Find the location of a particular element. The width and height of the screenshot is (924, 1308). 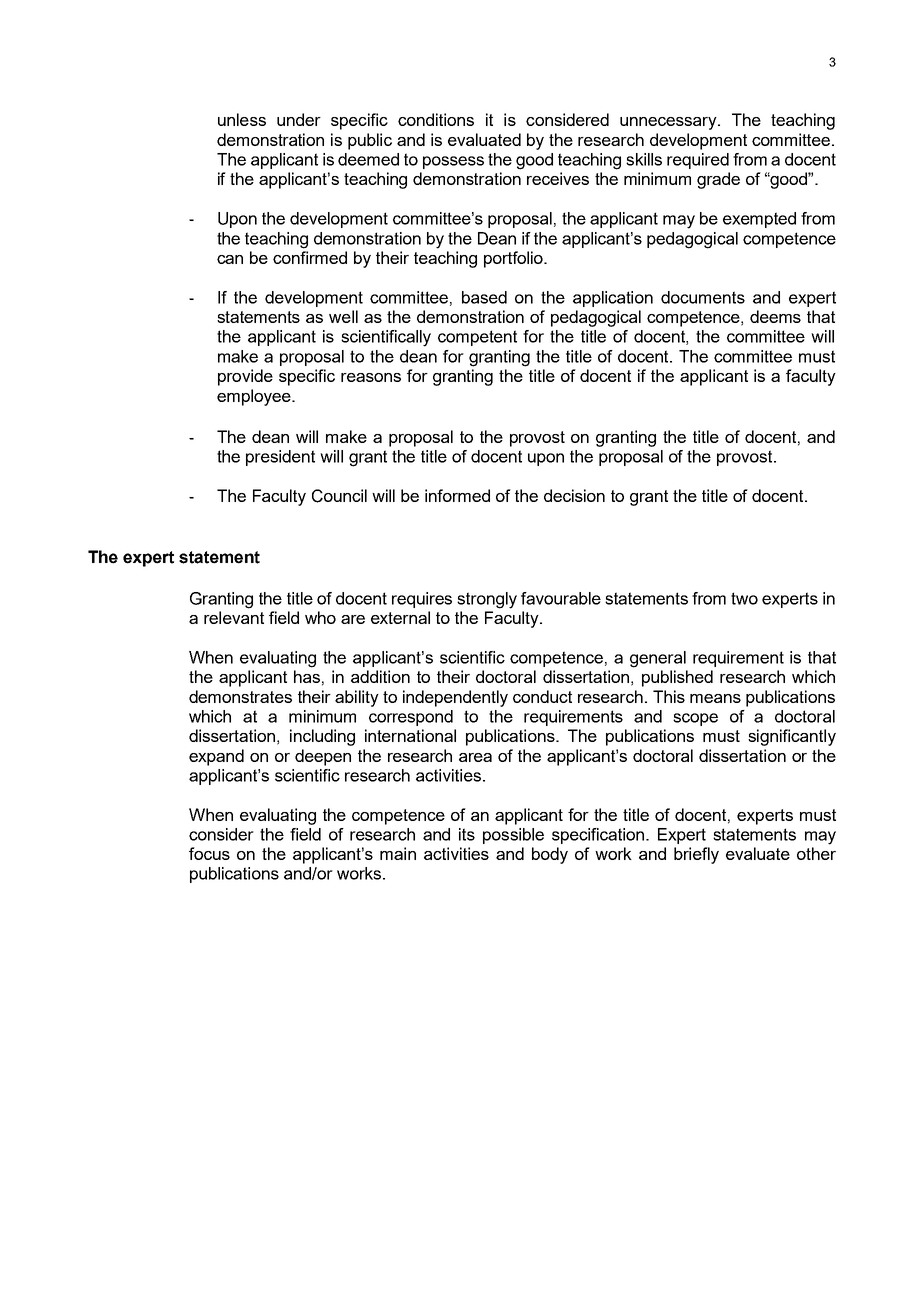

under is located at coordinates (299, 119).
